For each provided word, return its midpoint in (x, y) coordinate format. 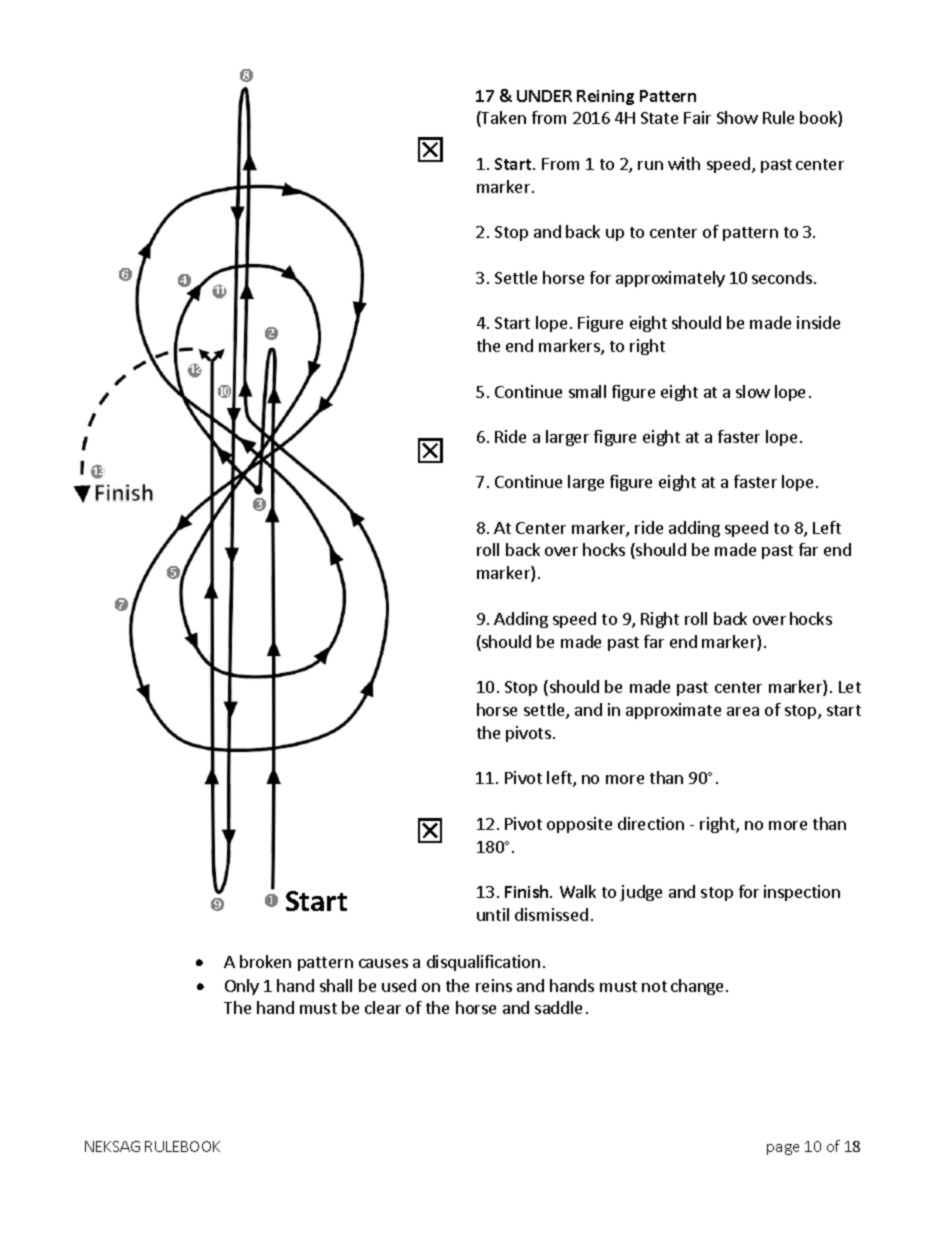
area (743, 711)
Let (850, 687)
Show (737, 117)
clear (383, 1007)
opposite (579, 825)
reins (494, 985)
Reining (605, 97)
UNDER (544, 96)
